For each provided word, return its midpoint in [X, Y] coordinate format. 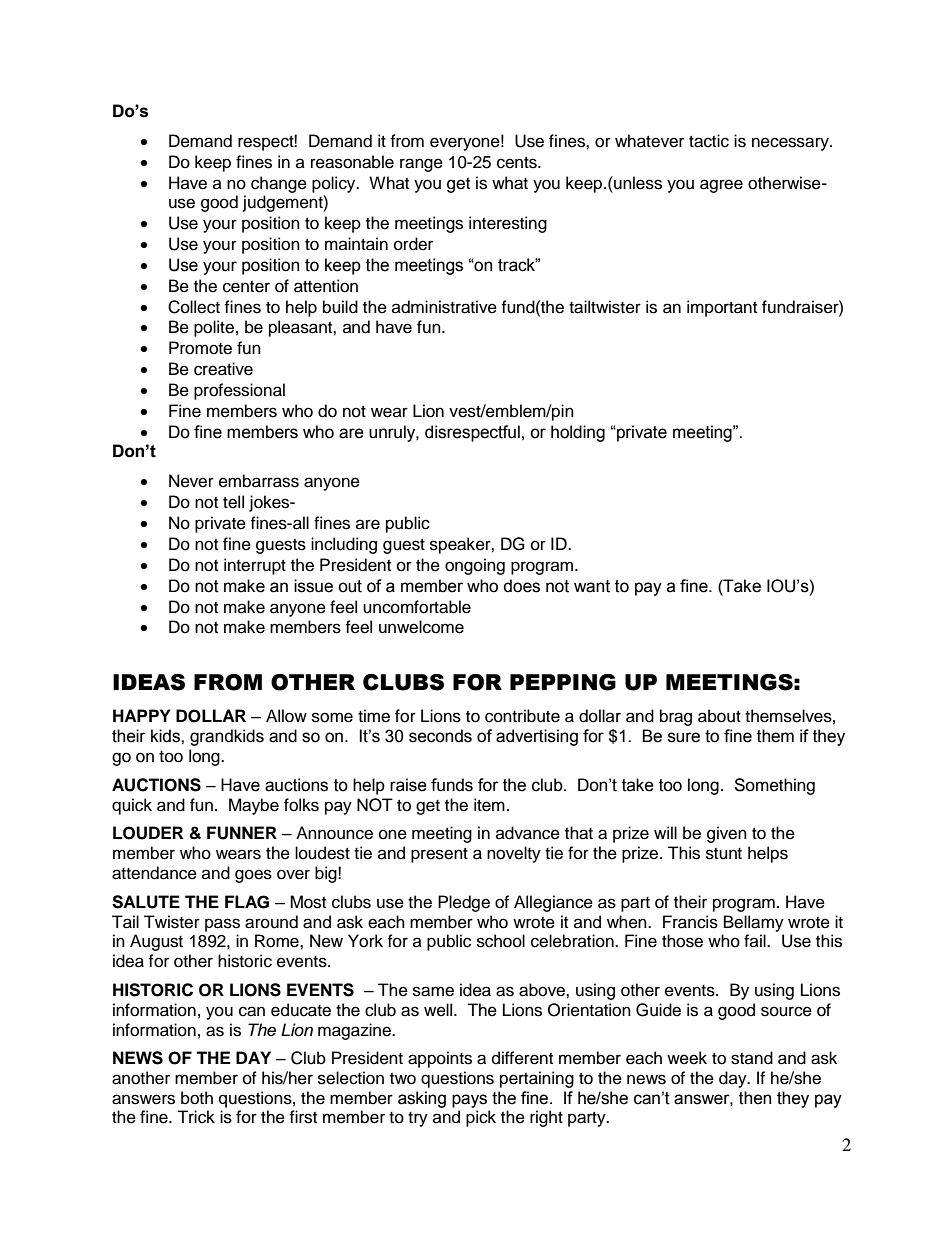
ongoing [475, 566]
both [197, 1098]
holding [578, 433]
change [279, 184]
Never [191, 481]
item [489, 805]
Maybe [254, 806]
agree [721, 186]
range [421, 165]
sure [684, 737]
